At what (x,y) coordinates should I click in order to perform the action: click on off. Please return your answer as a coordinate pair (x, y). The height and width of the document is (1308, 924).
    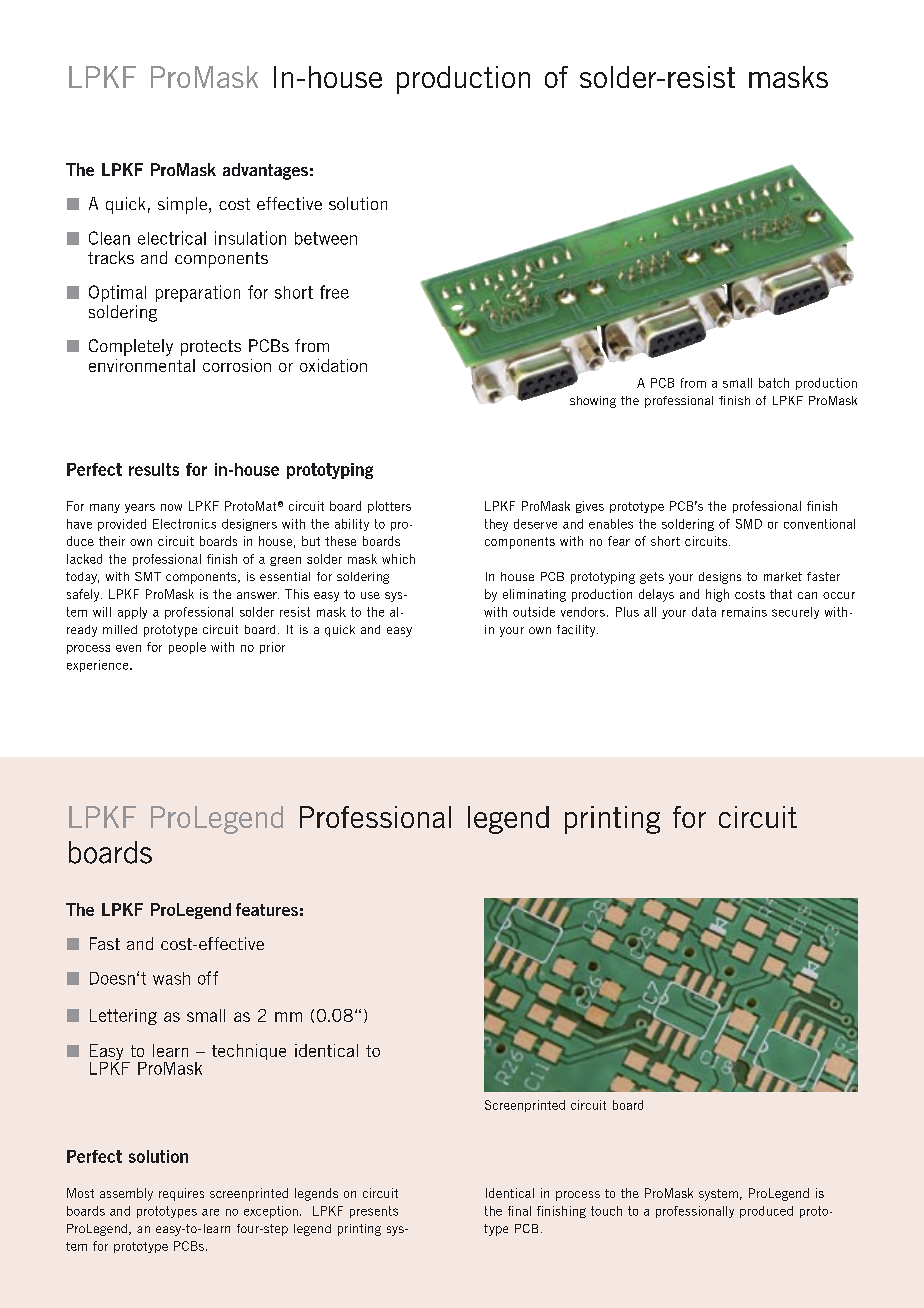
    Looking at the image, I should click on (208, 978).
